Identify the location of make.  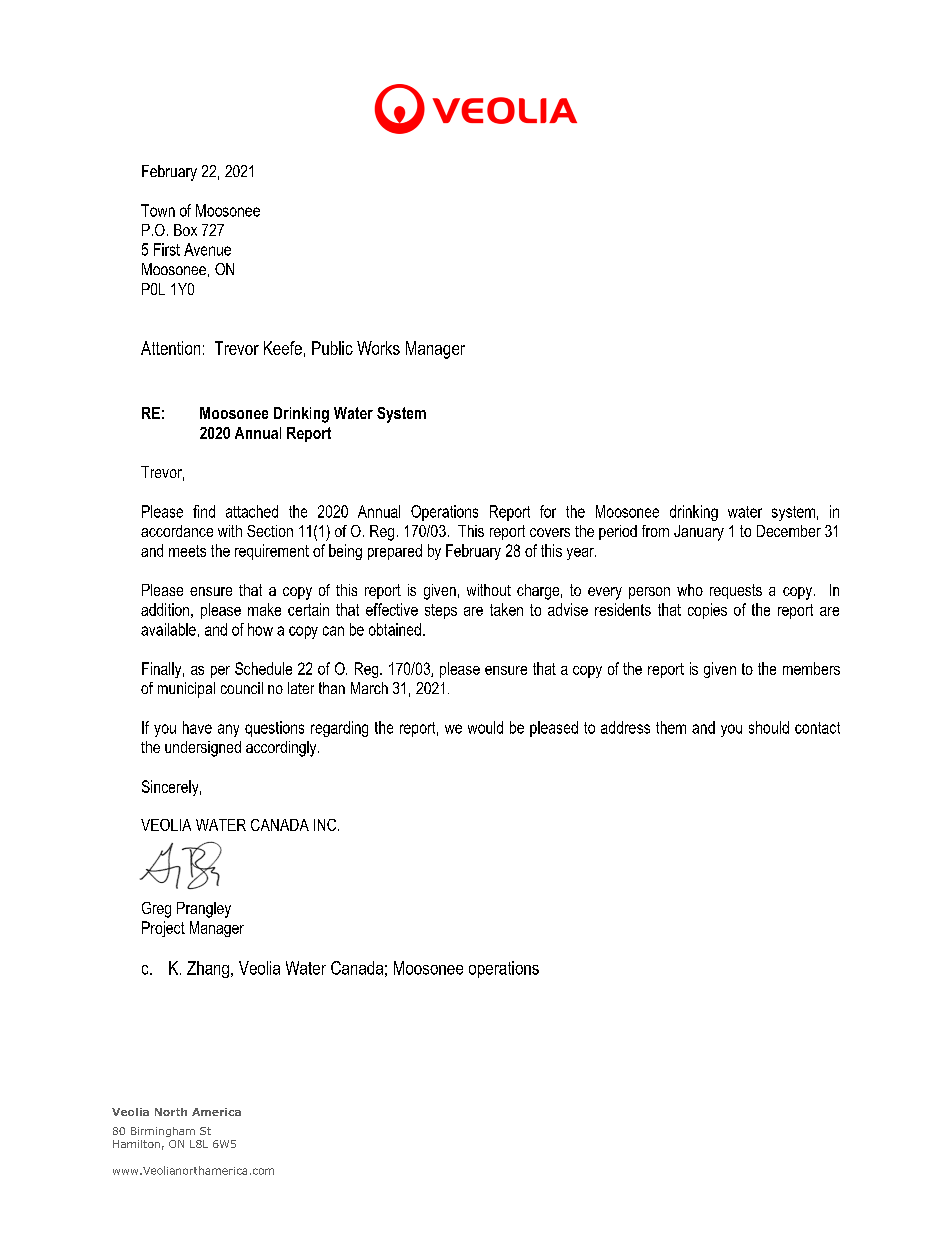
(264, 609).
